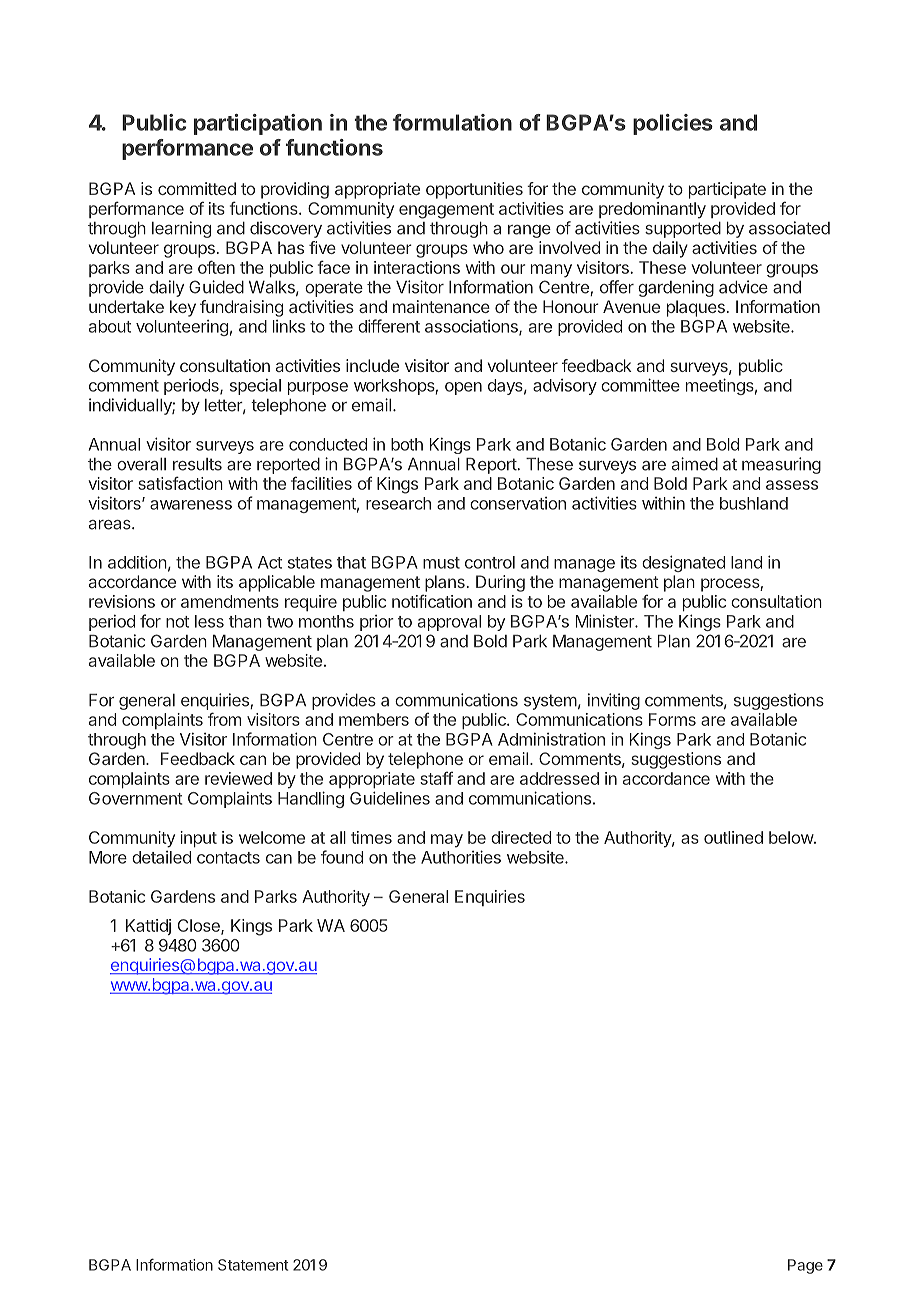 This screenshot has width=924, height=1309. What do you see at coordinates (733, 837) in the screenshot?
I see `outlined` at bounding box center [733, 837].
